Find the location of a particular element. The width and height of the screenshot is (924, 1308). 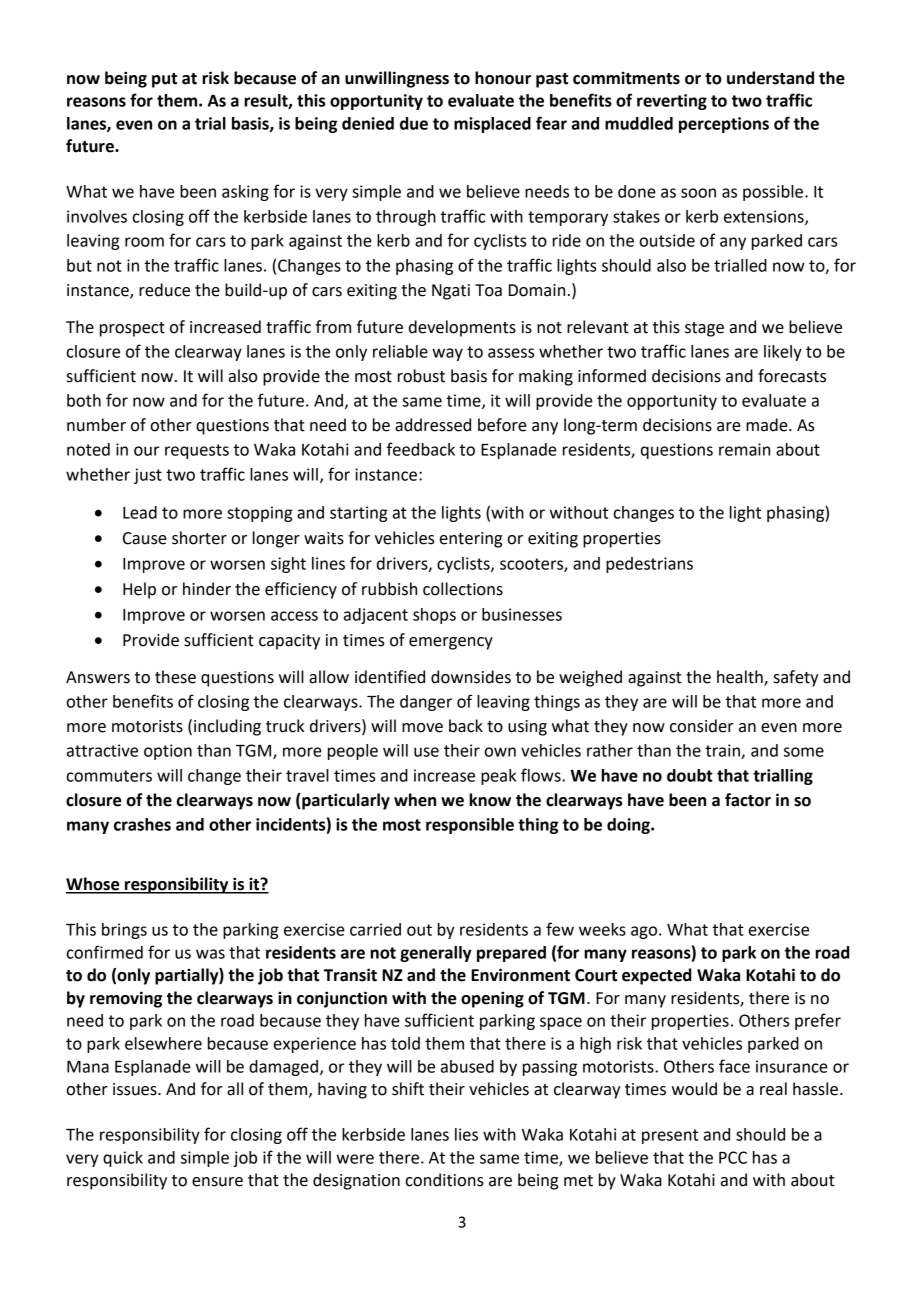

lies is located at coordinates (466, 1134).
